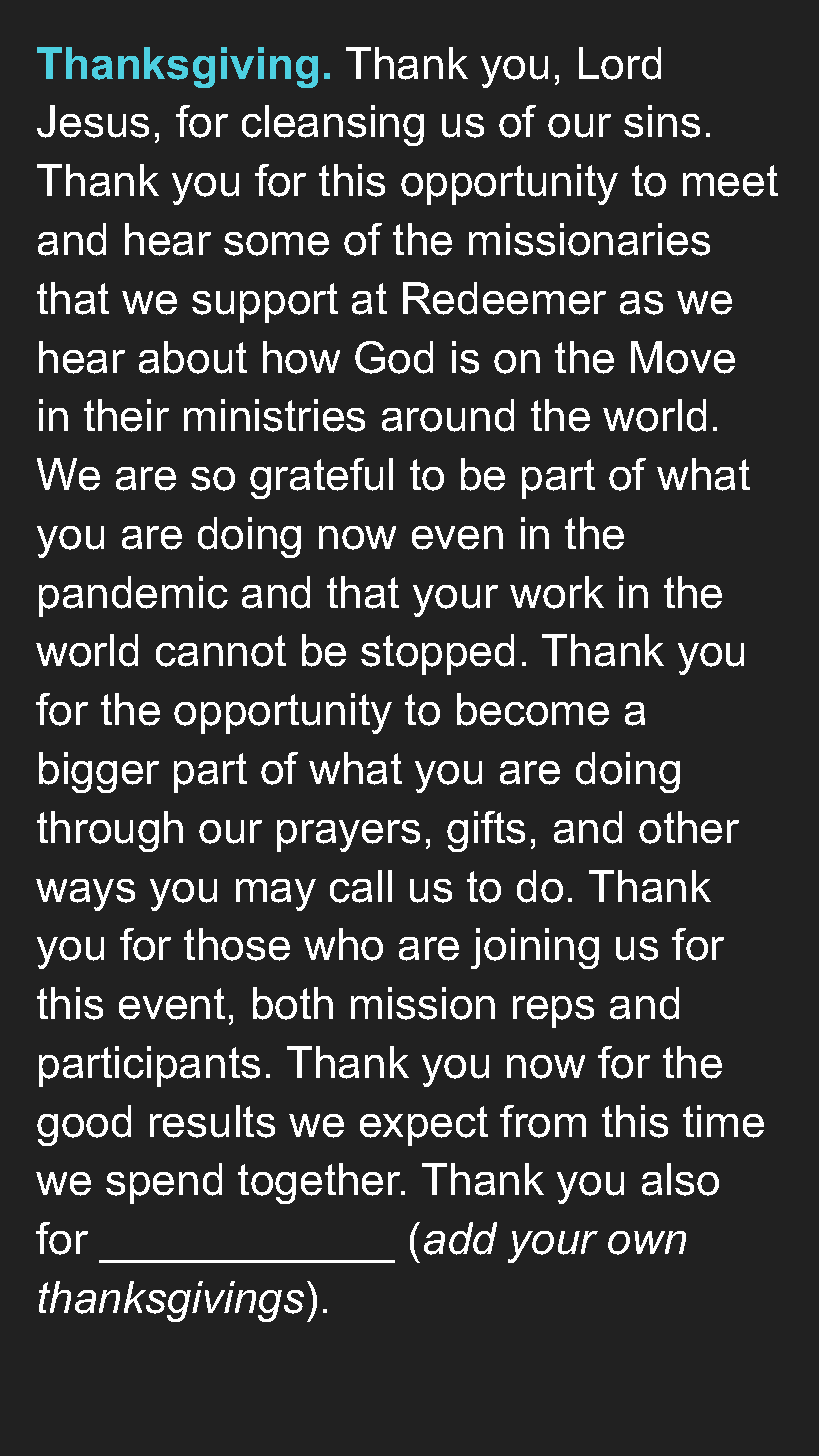  I want to click on who, so click(343, 944).
